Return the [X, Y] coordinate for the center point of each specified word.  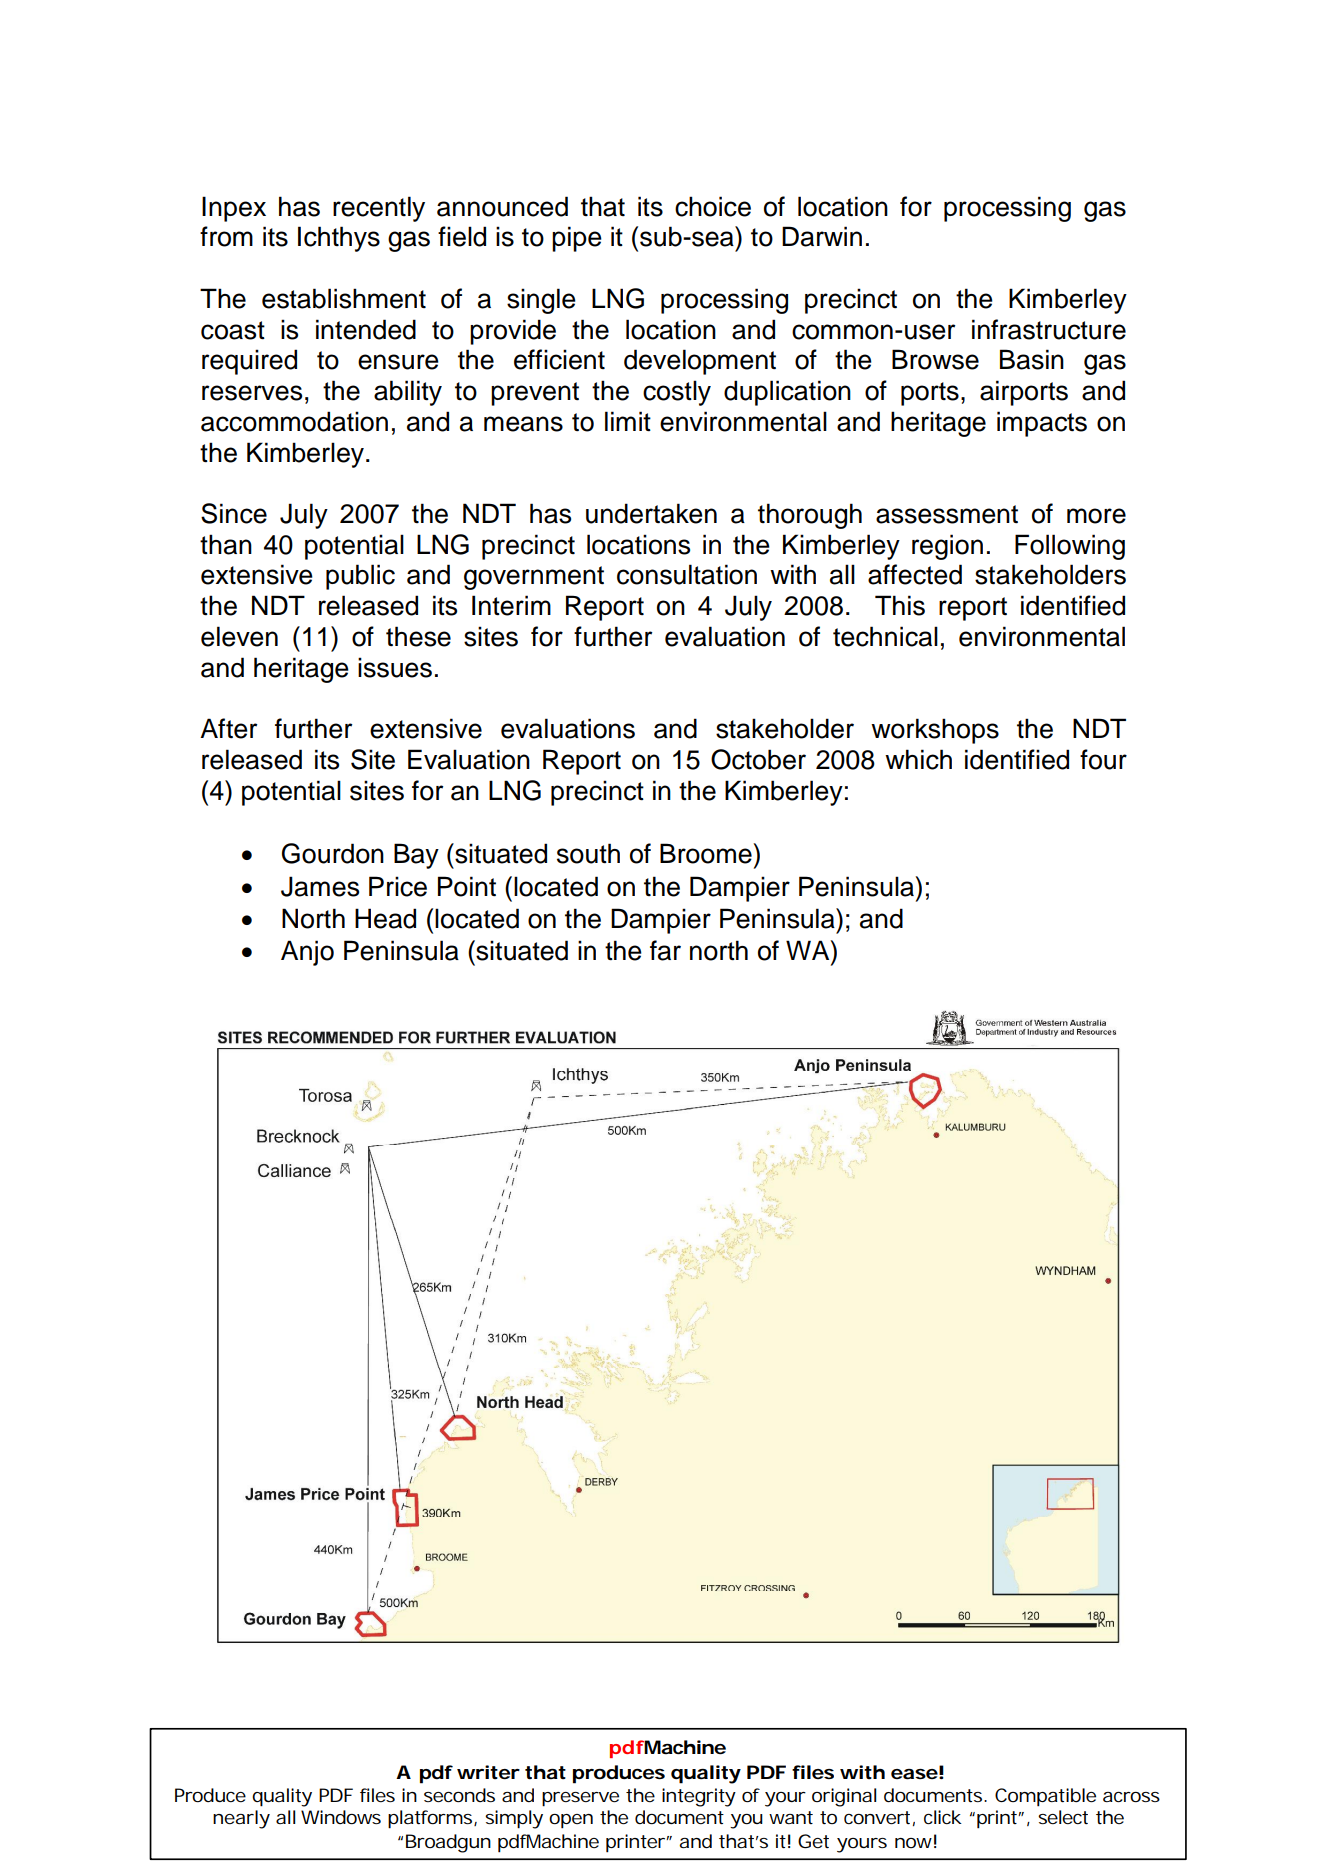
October [758, 759]
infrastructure [1049, 329]
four [1103, 759]
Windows [341, 1817]
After [228, 728]
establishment [344, 298]
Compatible [1045, 1797]
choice [713, 206]
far [665, 950]
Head [385, 918]
